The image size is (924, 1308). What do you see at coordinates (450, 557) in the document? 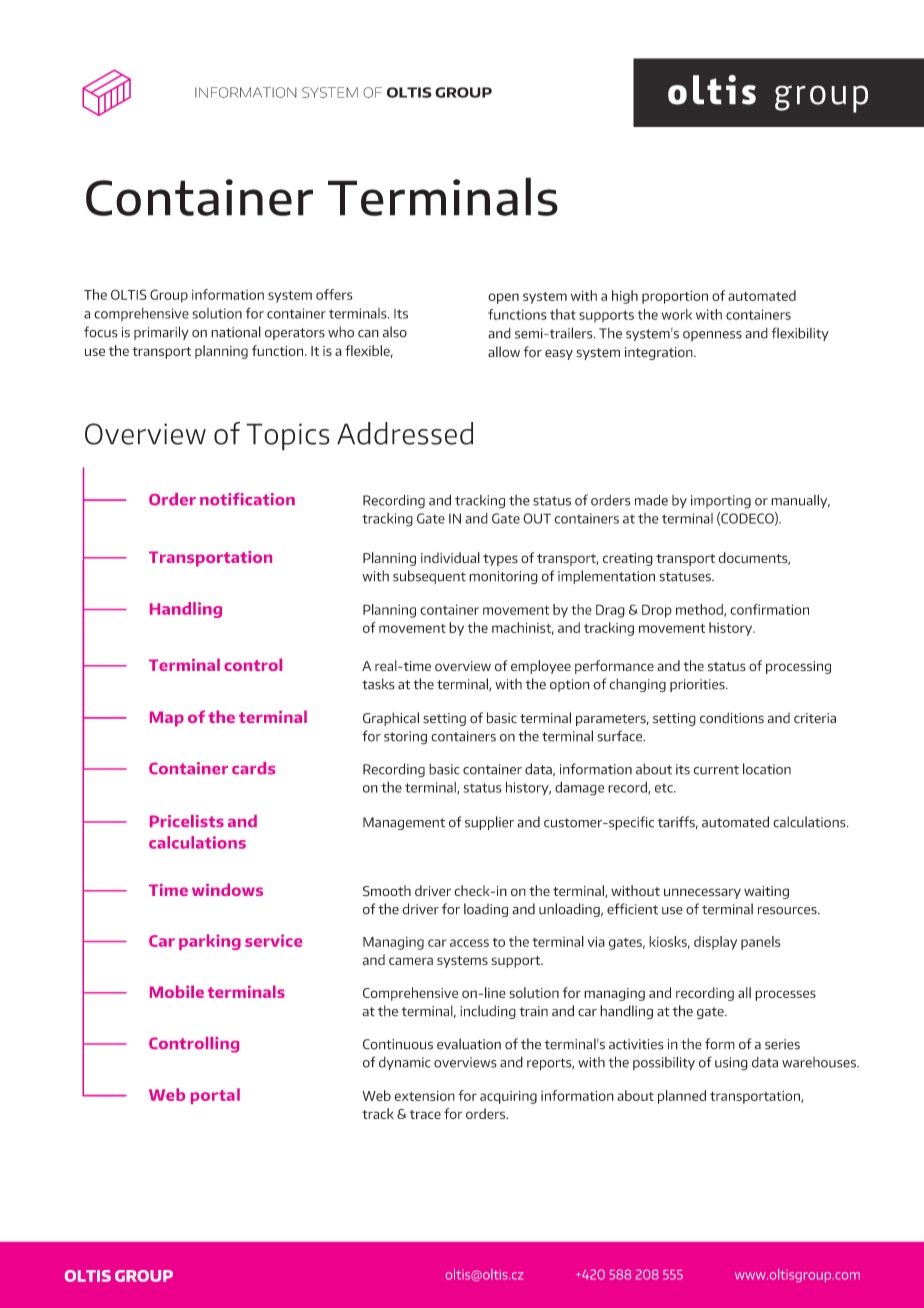
I see `individual` at bounding box center [450, 557].
